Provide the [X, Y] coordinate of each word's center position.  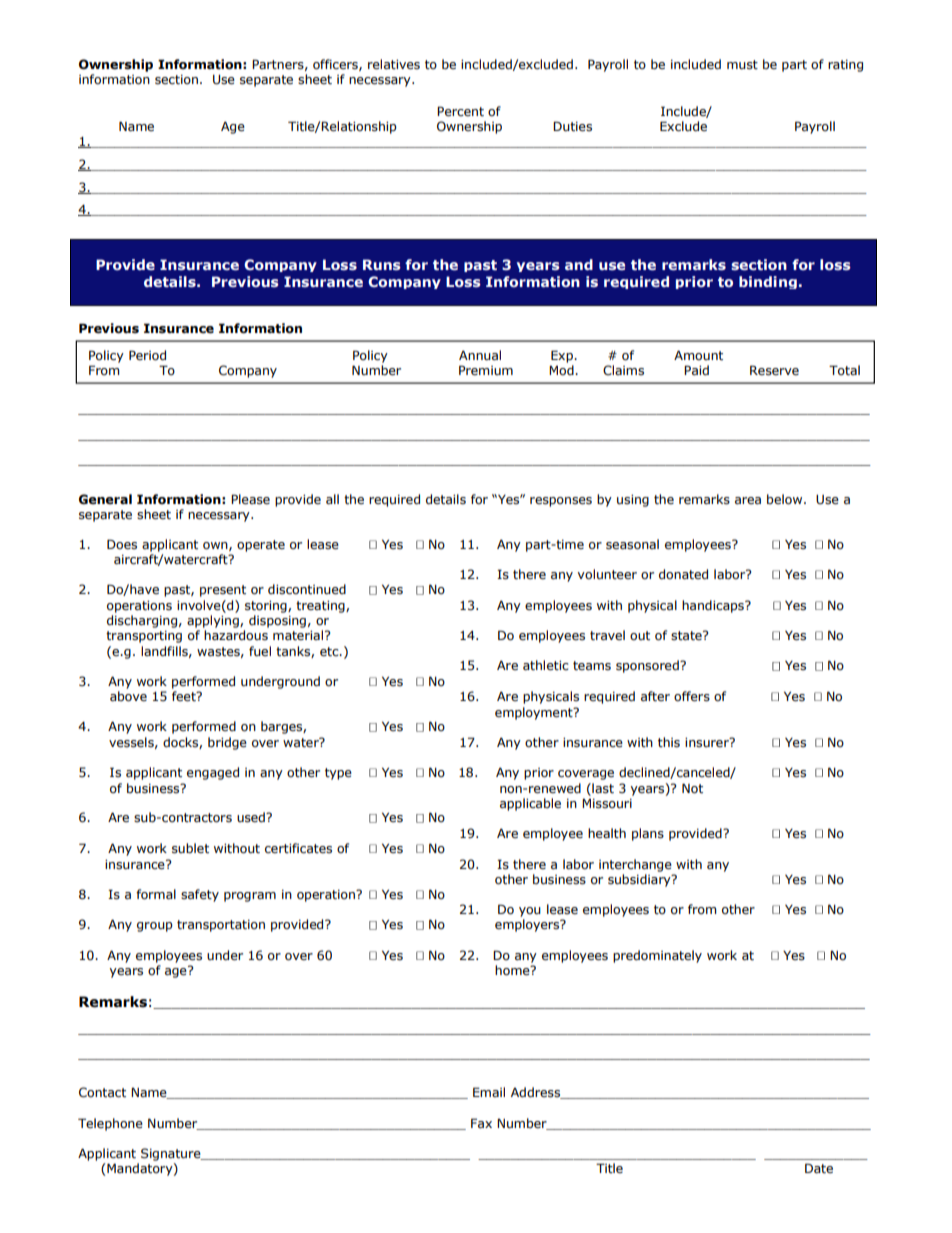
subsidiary [640, 880]
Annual [480, 355]
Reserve [774, 370]
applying [214, 621]
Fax [481, 1123]
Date [819, 1168]
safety [200, 895]
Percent [460, 111]
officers [336, 65]
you [530, 912]
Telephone [110, 1124]
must [742, 65]
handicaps [714, 606]
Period [147, 355]
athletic [546, 665]
